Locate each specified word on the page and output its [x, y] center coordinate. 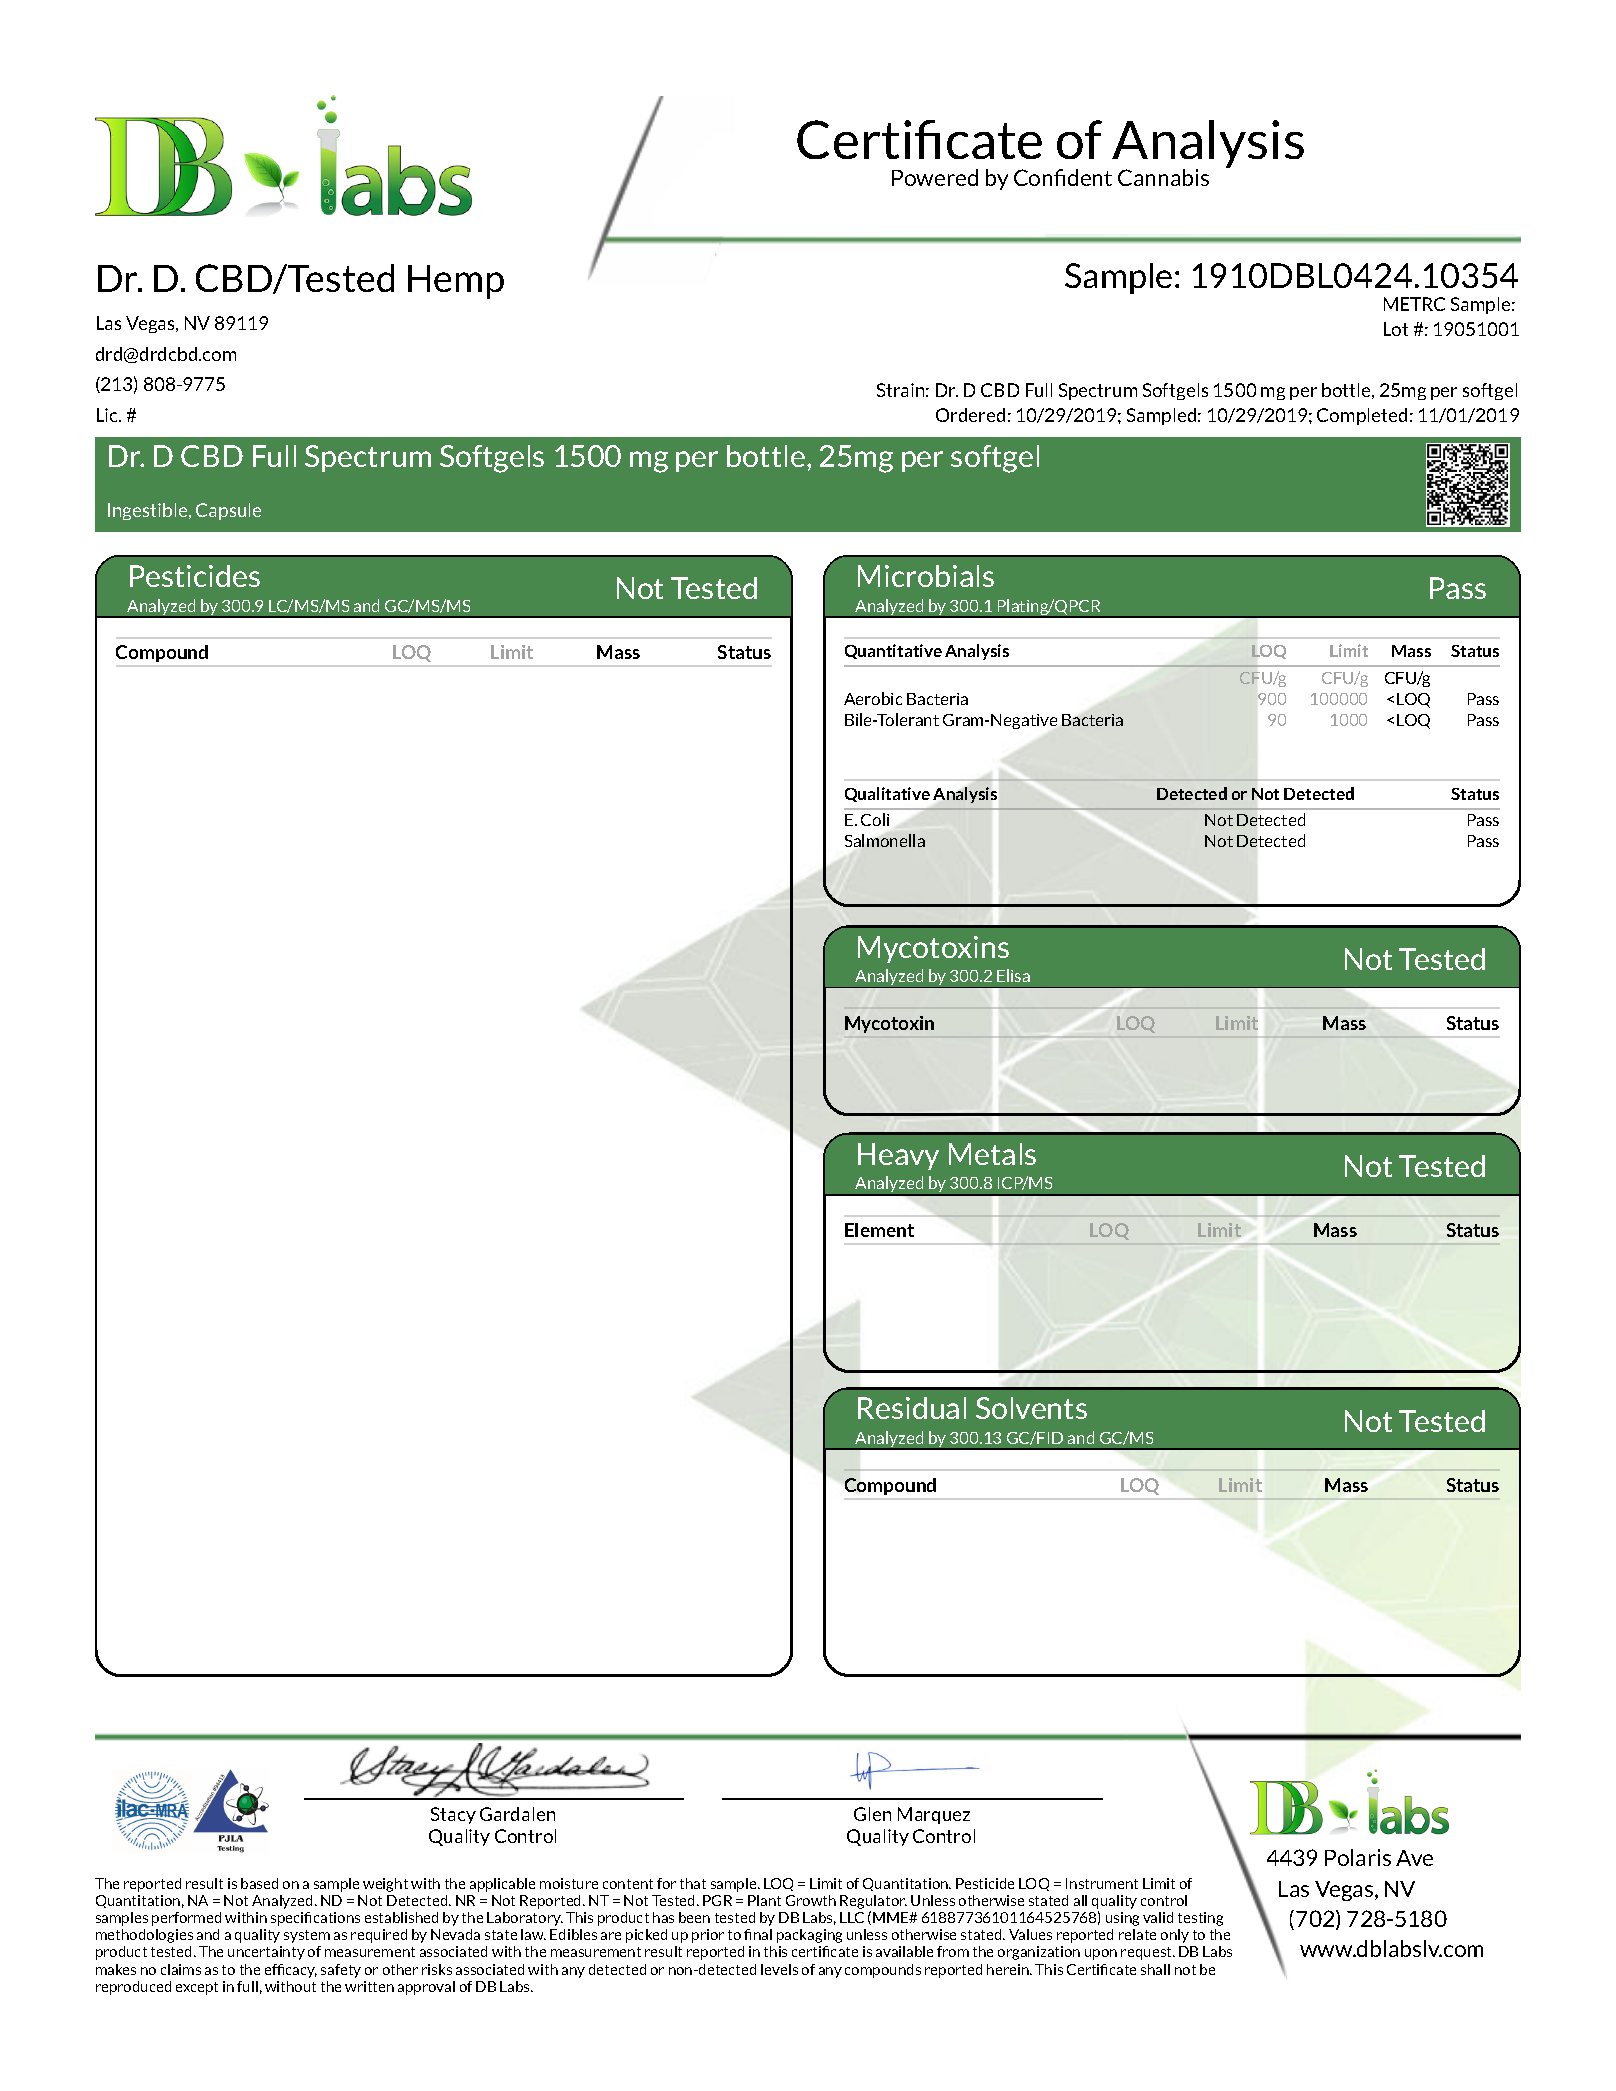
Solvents [1031, 1408]
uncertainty [266, 1953]
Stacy [453, 1815]
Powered [935, 177]
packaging [809, 1936]
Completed [1362, 416]
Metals [992, 1154]
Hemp [456, 282]
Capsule [228, 511]
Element [879, 1230]
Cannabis [1163, 177]
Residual [912, 1408]
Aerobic [873, 698]
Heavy [898, 1156]
